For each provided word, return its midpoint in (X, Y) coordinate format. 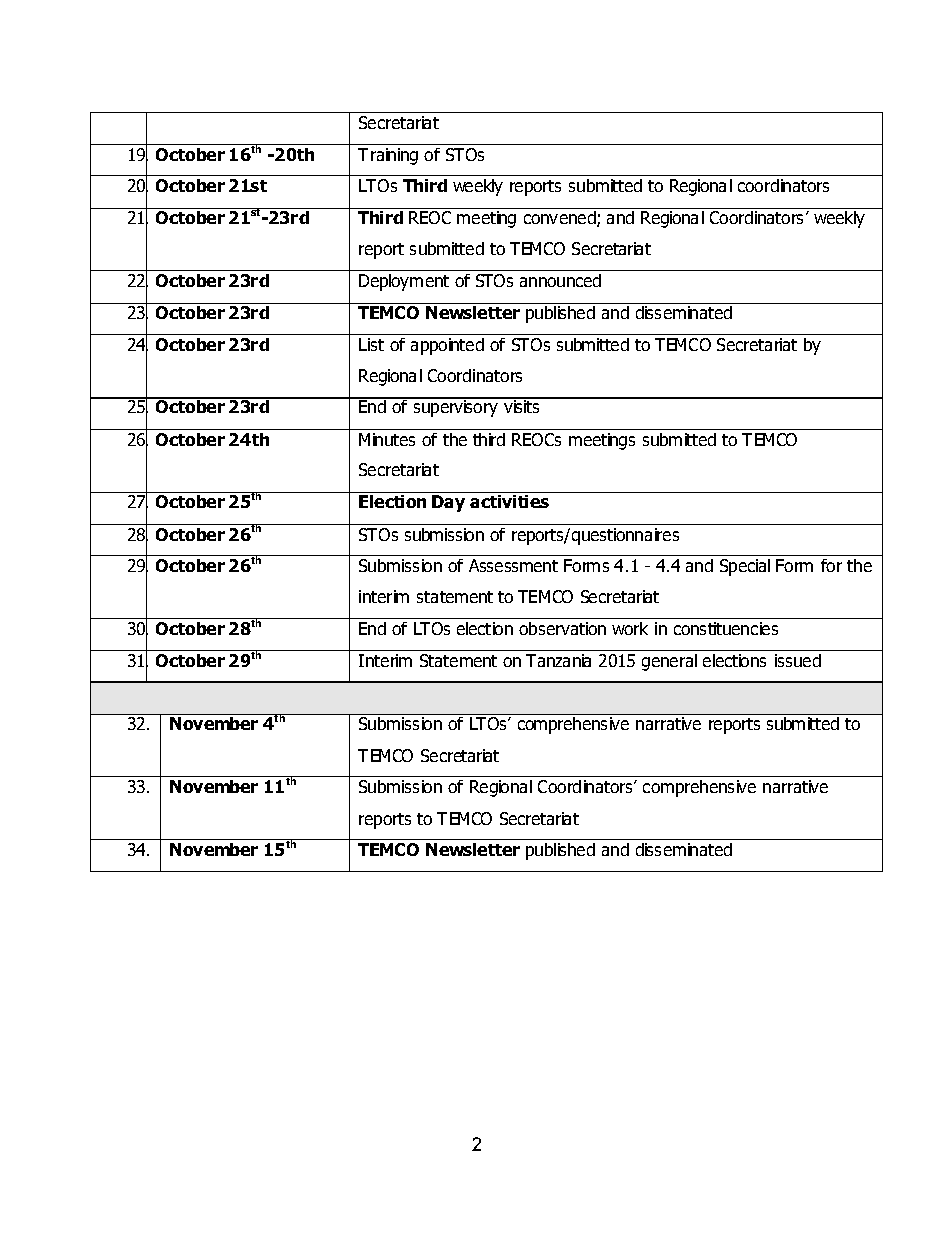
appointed (447, 346)
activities (509, 501)
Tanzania (558, 660)
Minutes (387, 439)
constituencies (726, 628)
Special (745, 567)
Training (388, 156)
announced (560, 280)
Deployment (404, 282)
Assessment (513, 565)
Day (448, 503)
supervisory (455, 407)
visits (522, 405)
